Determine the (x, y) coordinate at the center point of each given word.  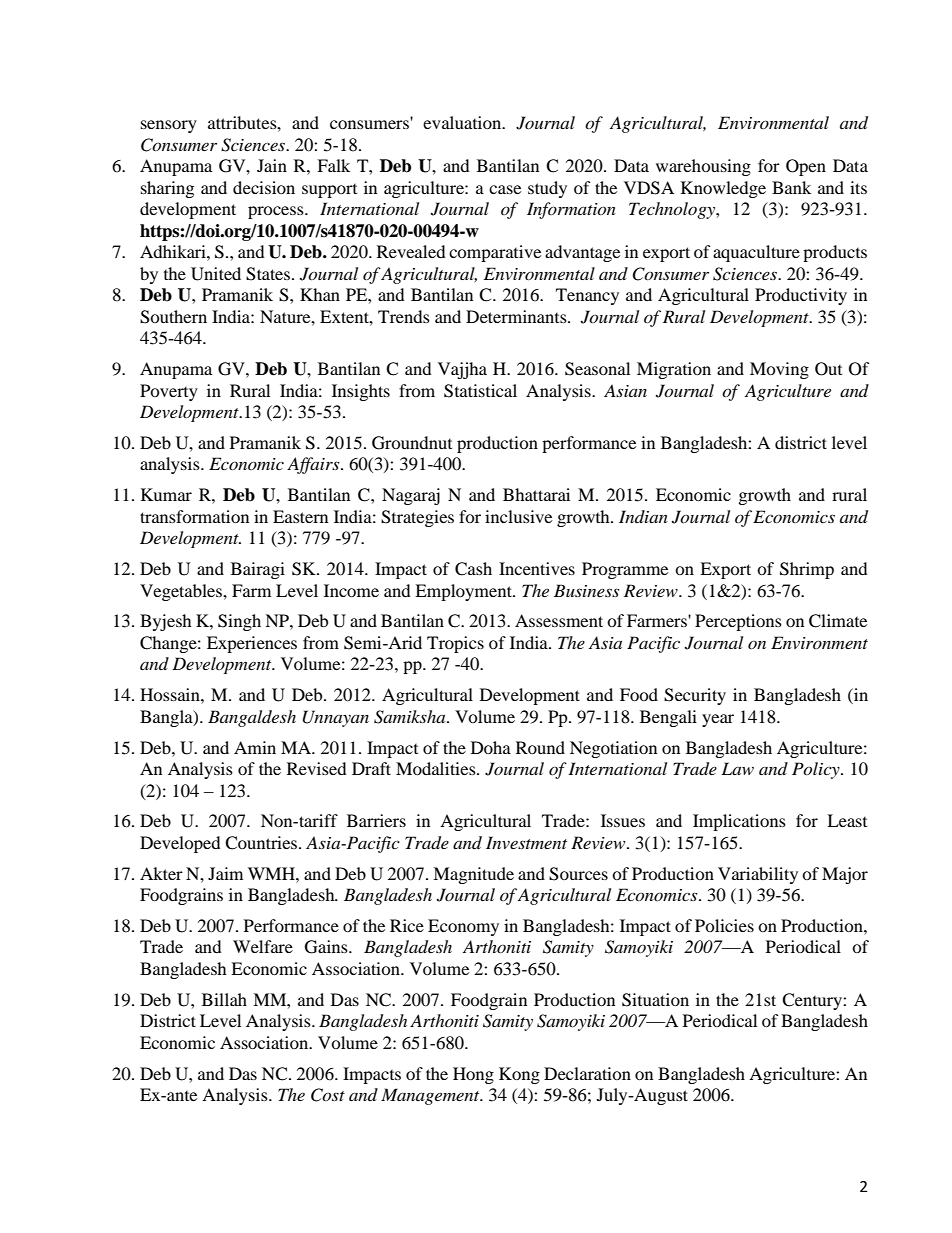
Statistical (480, 391)
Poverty (169, 392)
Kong (519, 1075)
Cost (328, 1095)
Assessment (559, 620)
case (505, 189)
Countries (262, 843)
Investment (526, 842)
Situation (655, 1000)
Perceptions (738, 622)
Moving (779, 370)
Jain (272, 165)
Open (806, 167)
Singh (239, 622)
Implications (739, 822)
